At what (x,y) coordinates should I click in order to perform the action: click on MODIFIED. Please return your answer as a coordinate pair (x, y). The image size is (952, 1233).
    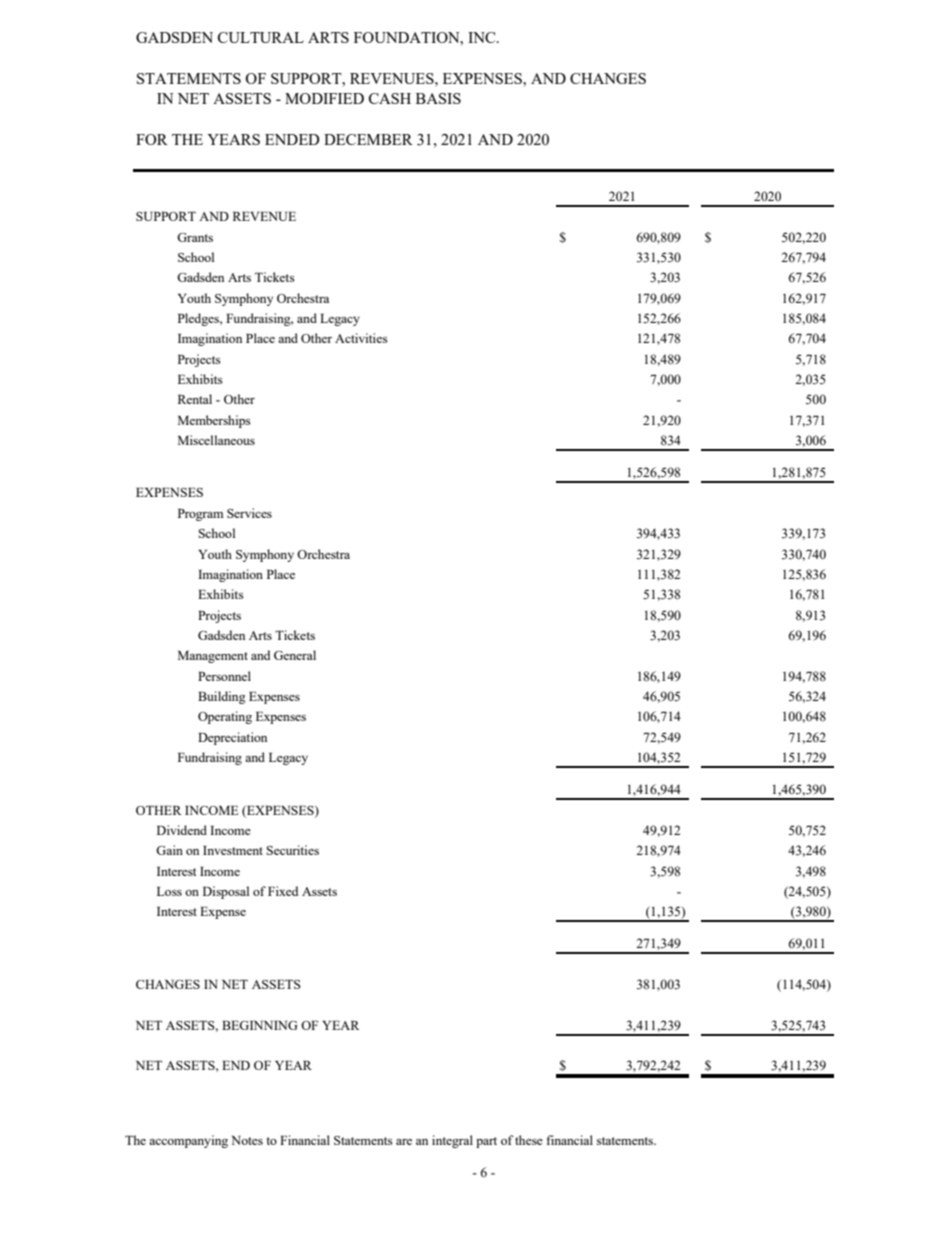
    Looking at the image, I should click on (324, 98).
